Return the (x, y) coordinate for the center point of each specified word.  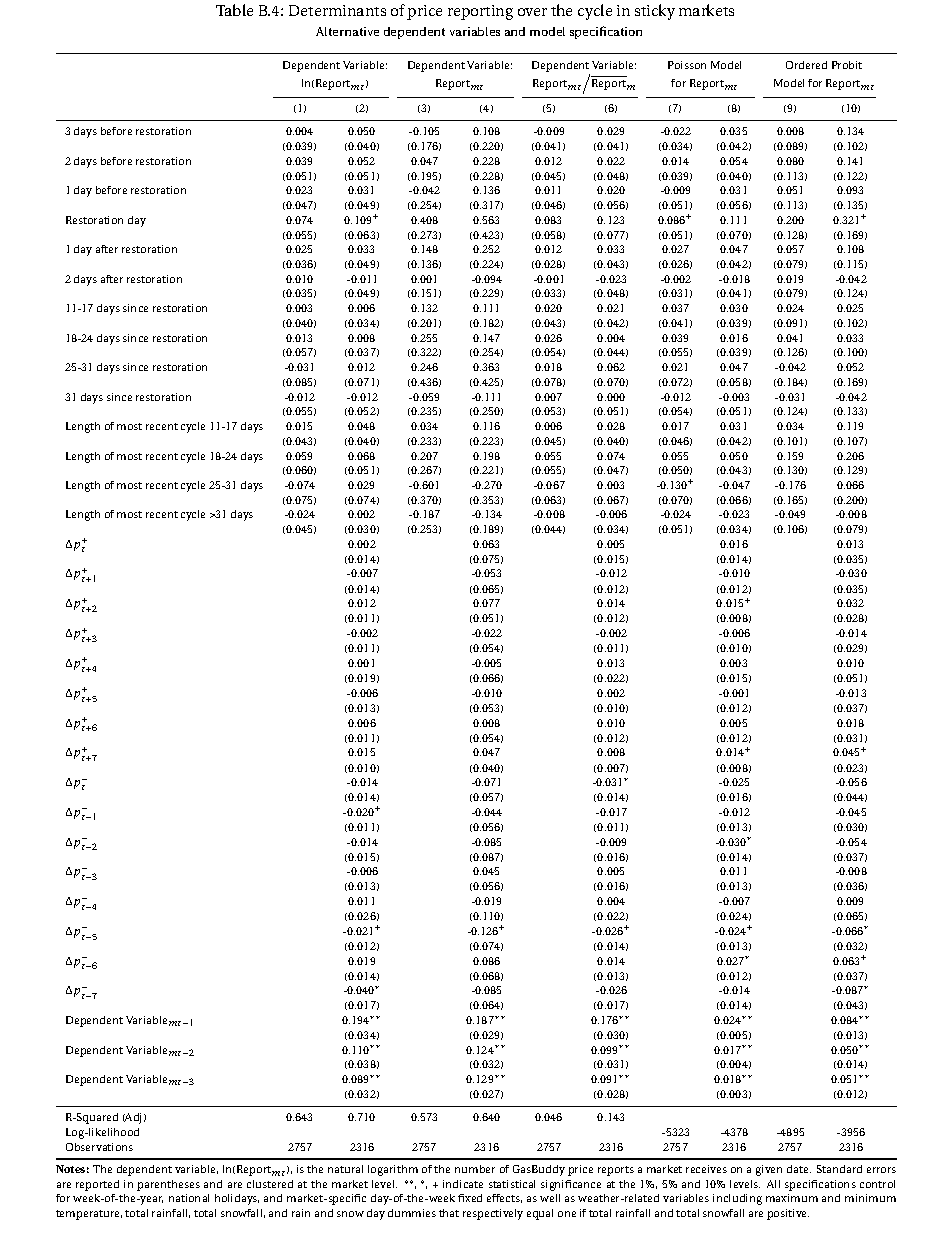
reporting (480, 12)
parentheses (168, 1185)
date (799, 1169)
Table (234, 10)
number (475, 1169)
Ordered (806, 65)
